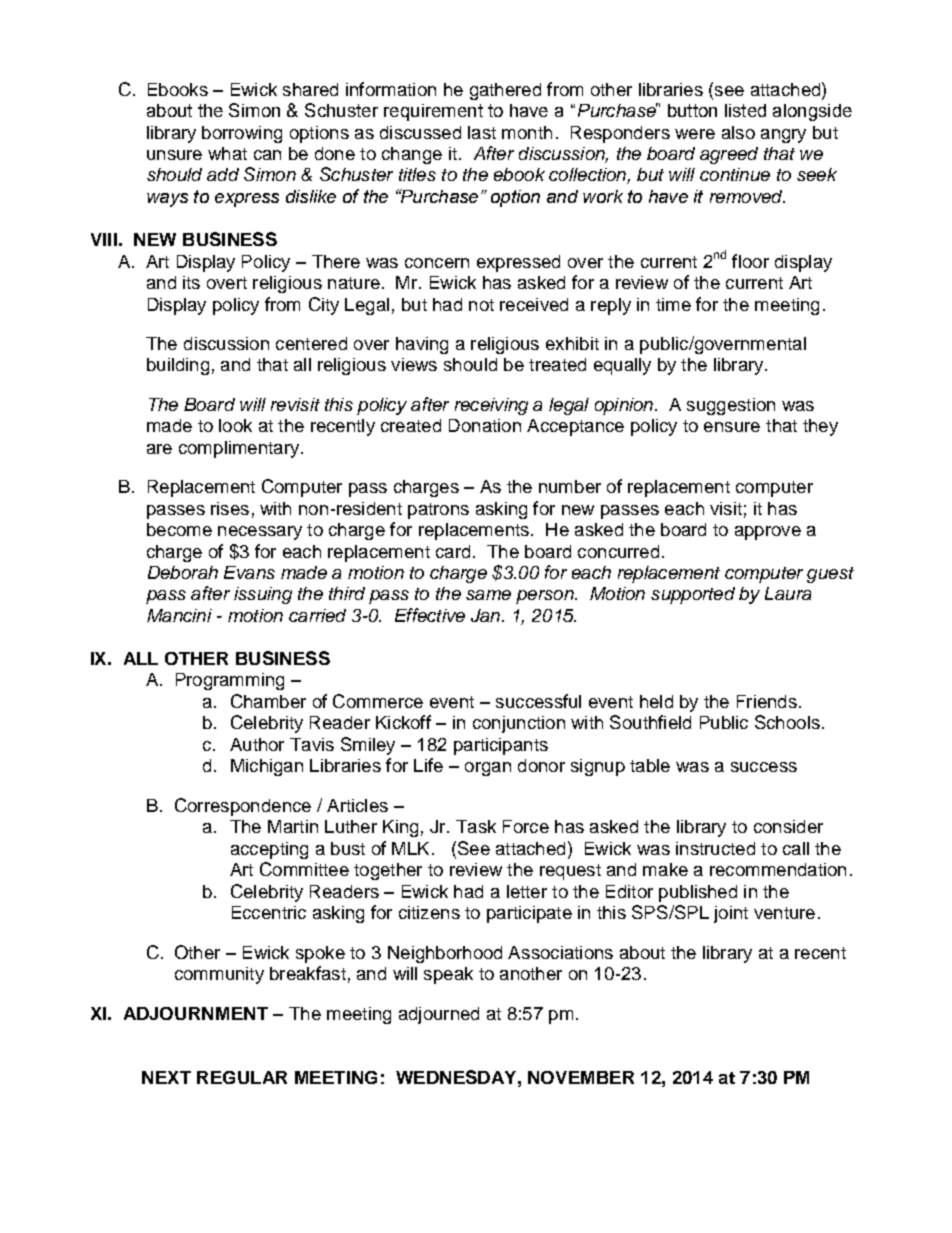  What do you see at coordinates (448, 975) in the screenshot?
I see `speak` at bounding box center [448, 975].
